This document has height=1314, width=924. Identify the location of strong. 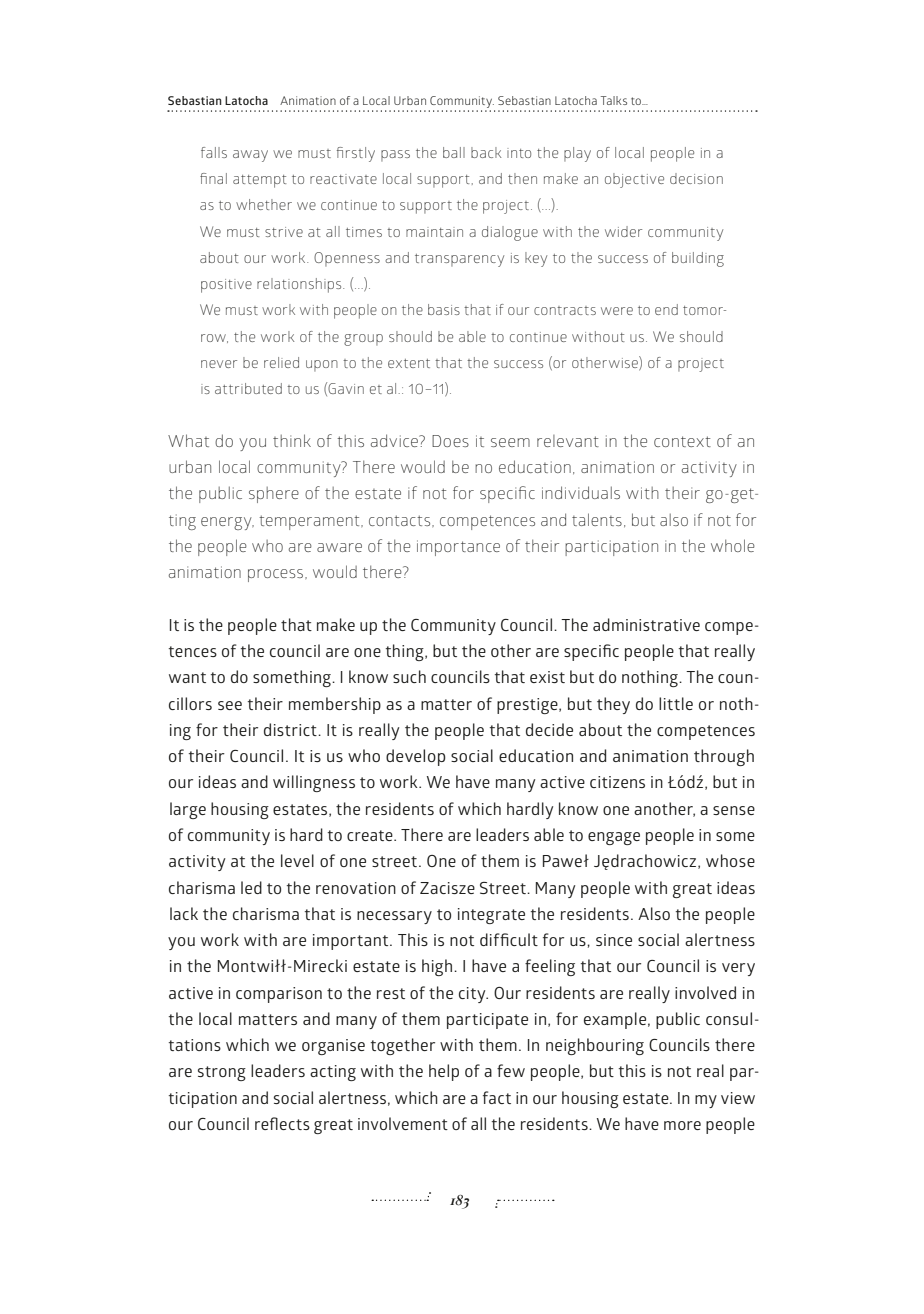
(222, 1073).
